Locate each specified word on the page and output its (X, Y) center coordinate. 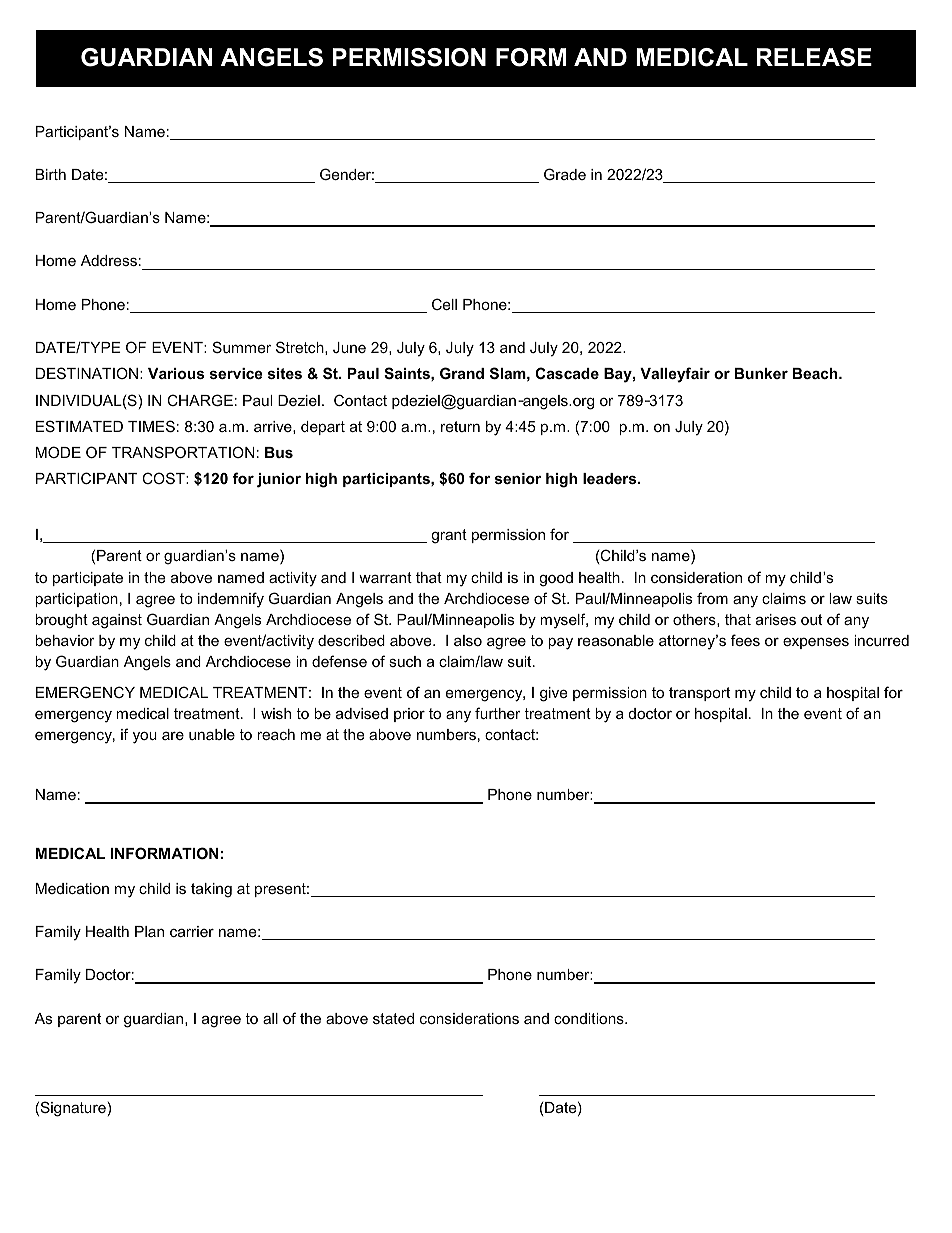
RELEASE (814, 57)
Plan (149, 931)
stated (393, 1018)
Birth (51, 174)
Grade (565, 174)
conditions (590, 1018)
